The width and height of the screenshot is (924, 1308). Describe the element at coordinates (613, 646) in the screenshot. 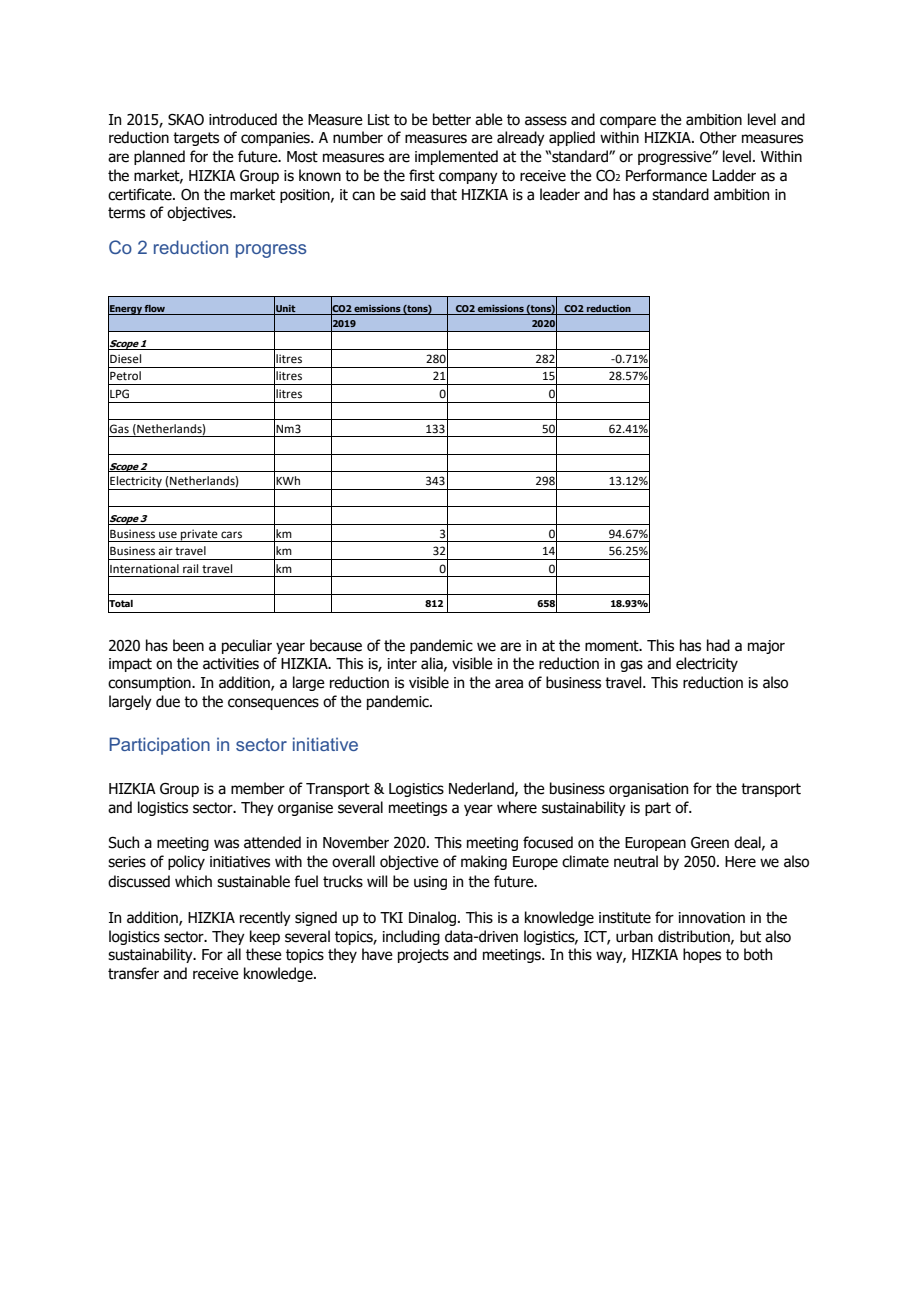

I see `moment` at that location.
